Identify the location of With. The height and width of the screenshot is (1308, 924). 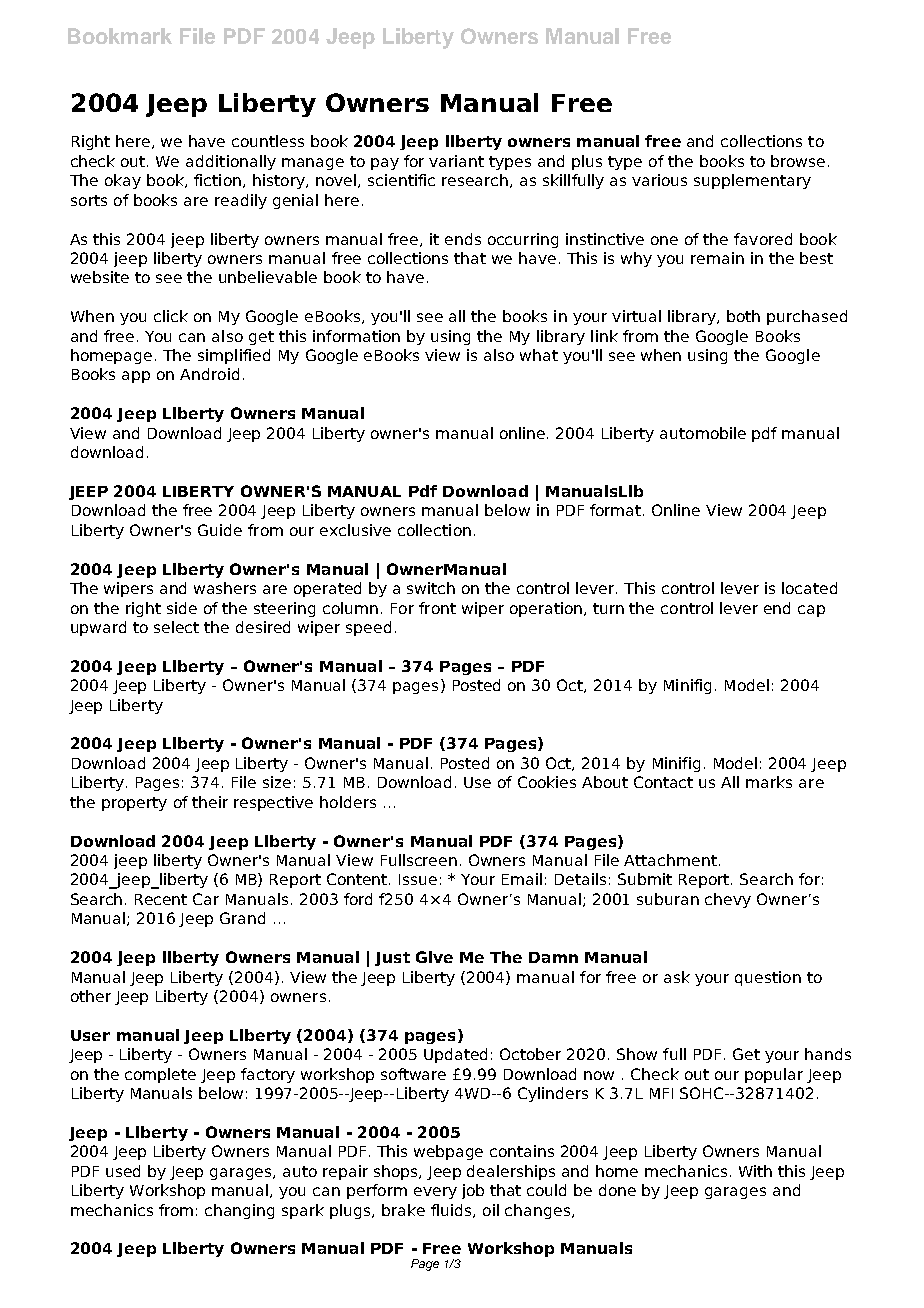
(755, 1171).
